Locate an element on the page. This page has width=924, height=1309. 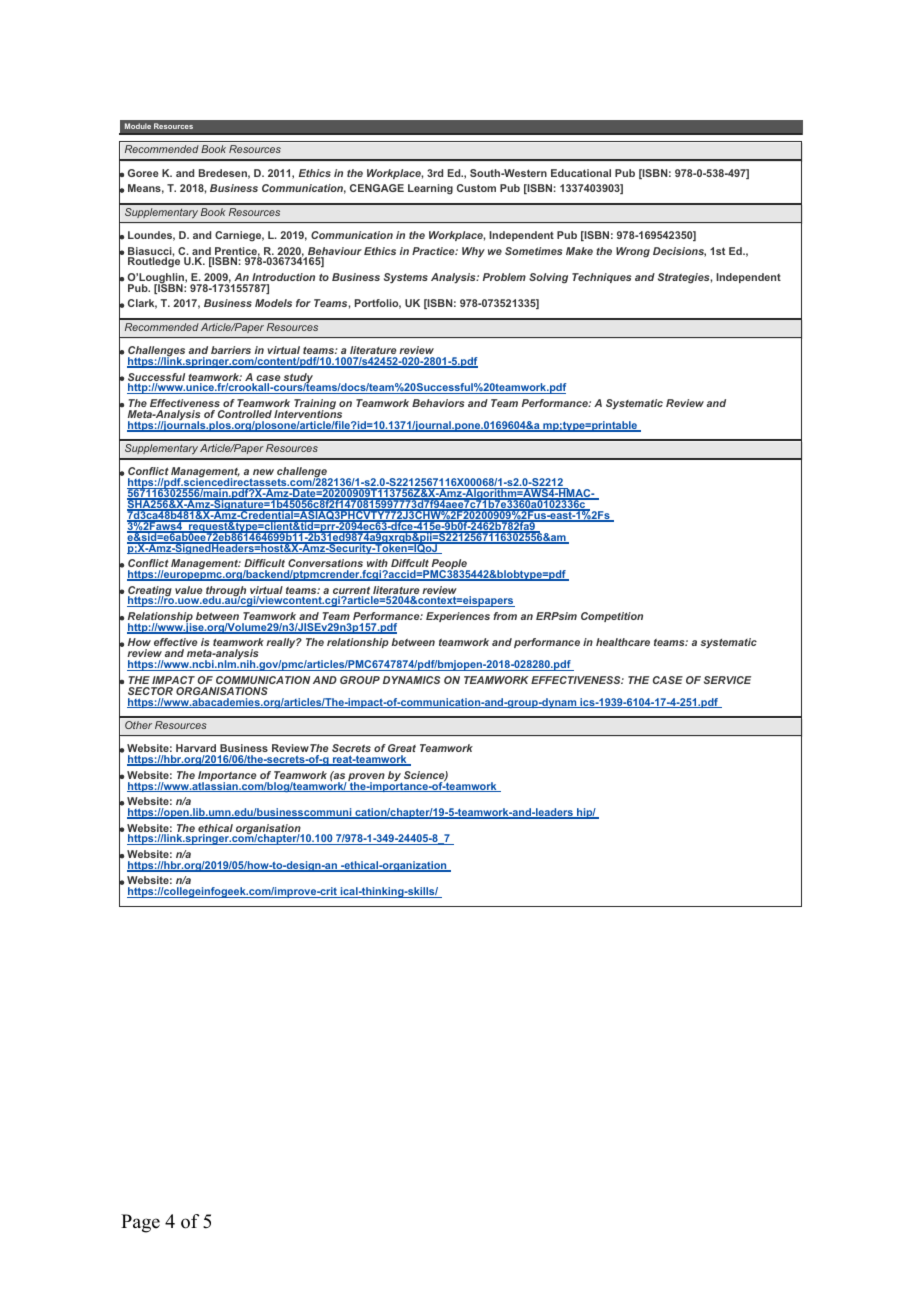
healthcare is located at coordinates (623, 642).
